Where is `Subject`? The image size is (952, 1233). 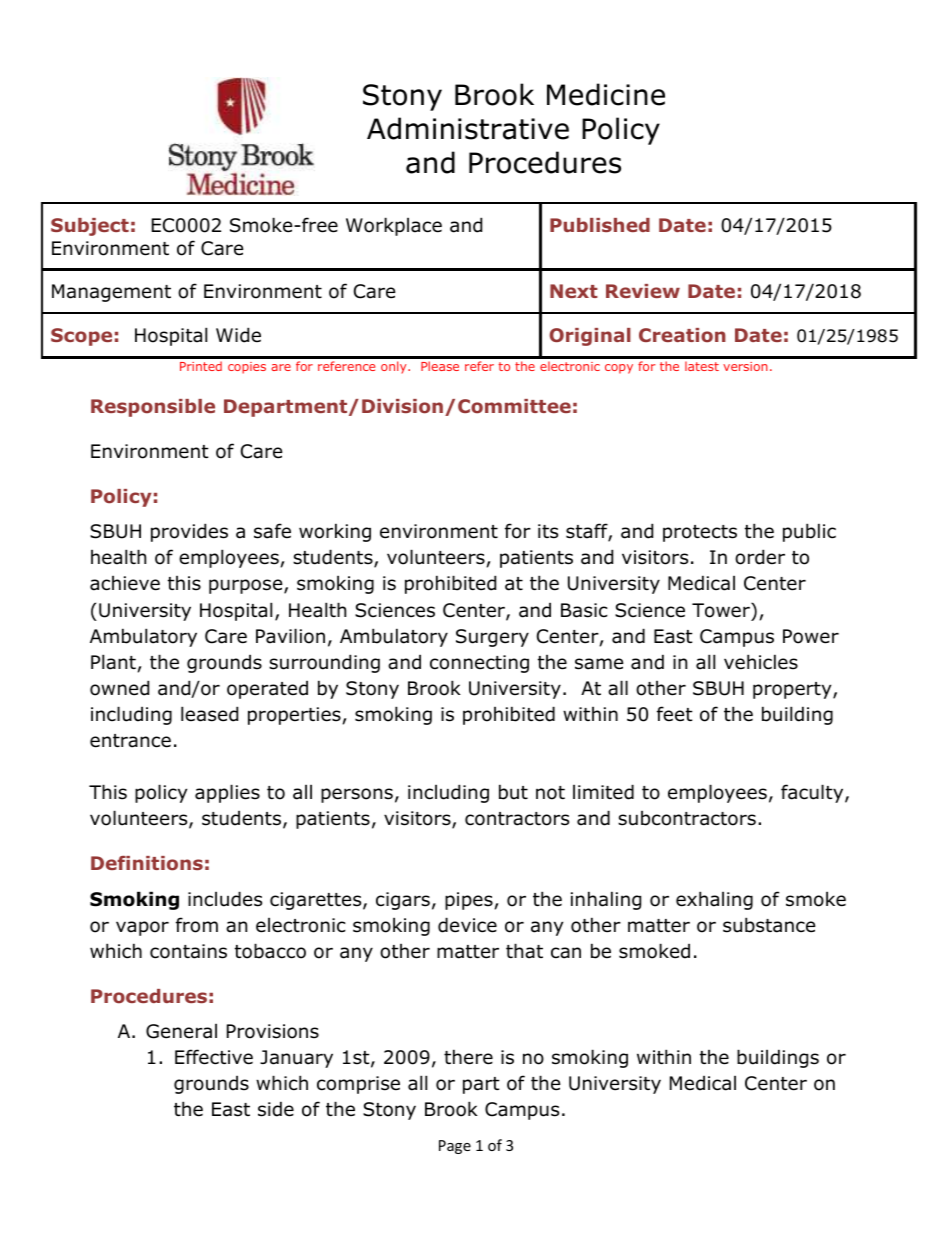 Subject is located at coordinates (90, 227).
